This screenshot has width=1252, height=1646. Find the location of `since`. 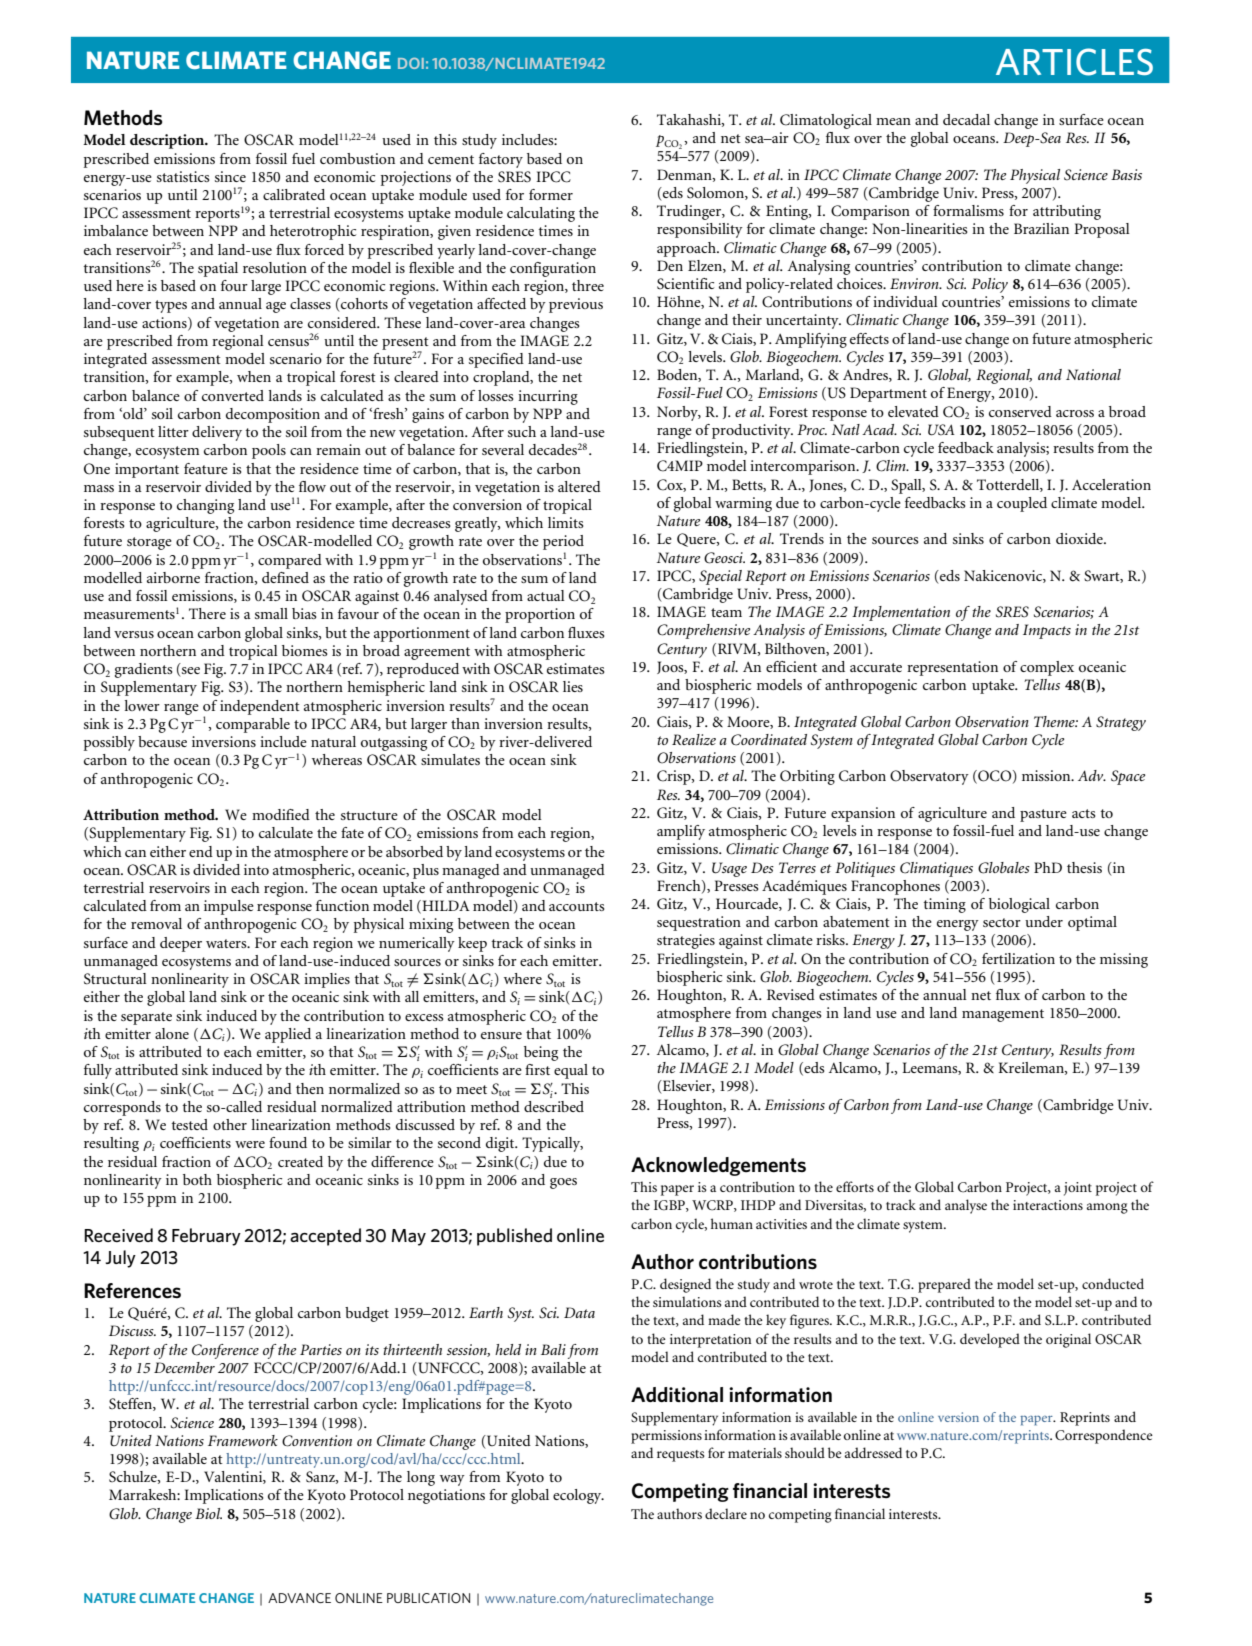

since is located at coordinates (230, 176).
